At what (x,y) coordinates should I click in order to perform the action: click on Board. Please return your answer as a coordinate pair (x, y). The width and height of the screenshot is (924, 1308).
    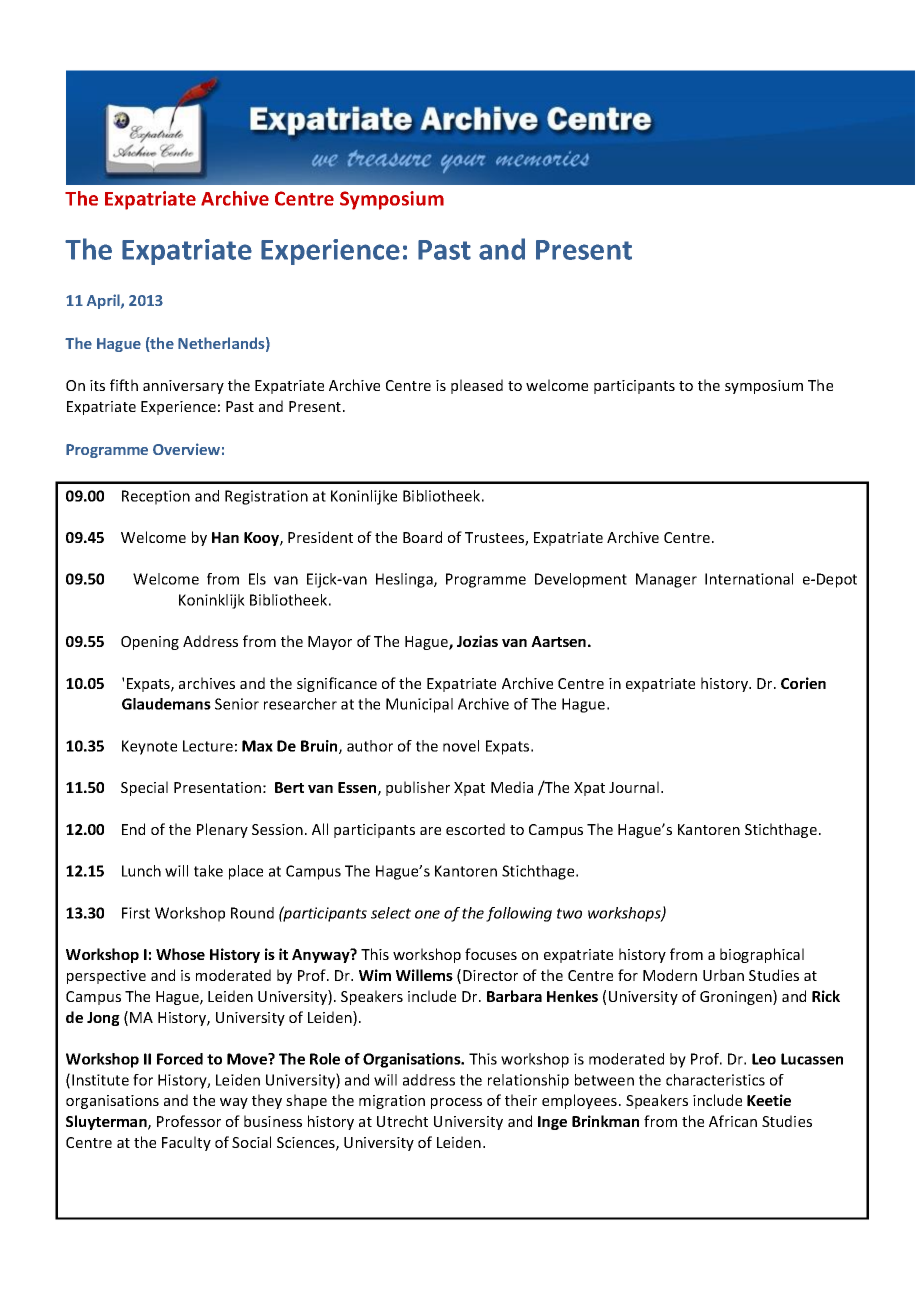
    Looking at the image, I should click on (422, 537).
